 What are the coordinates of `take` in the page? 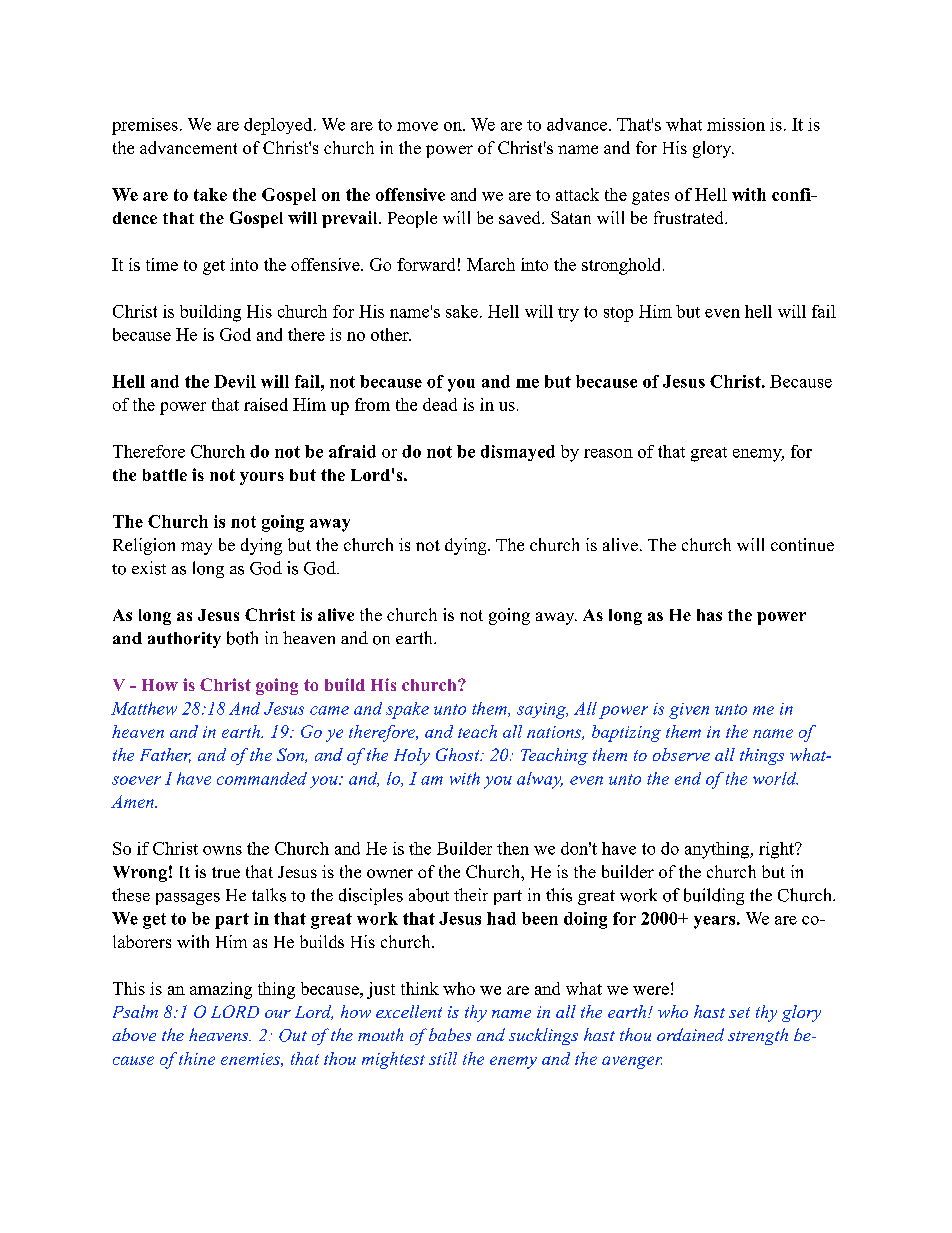 It's located at (210, 194).
